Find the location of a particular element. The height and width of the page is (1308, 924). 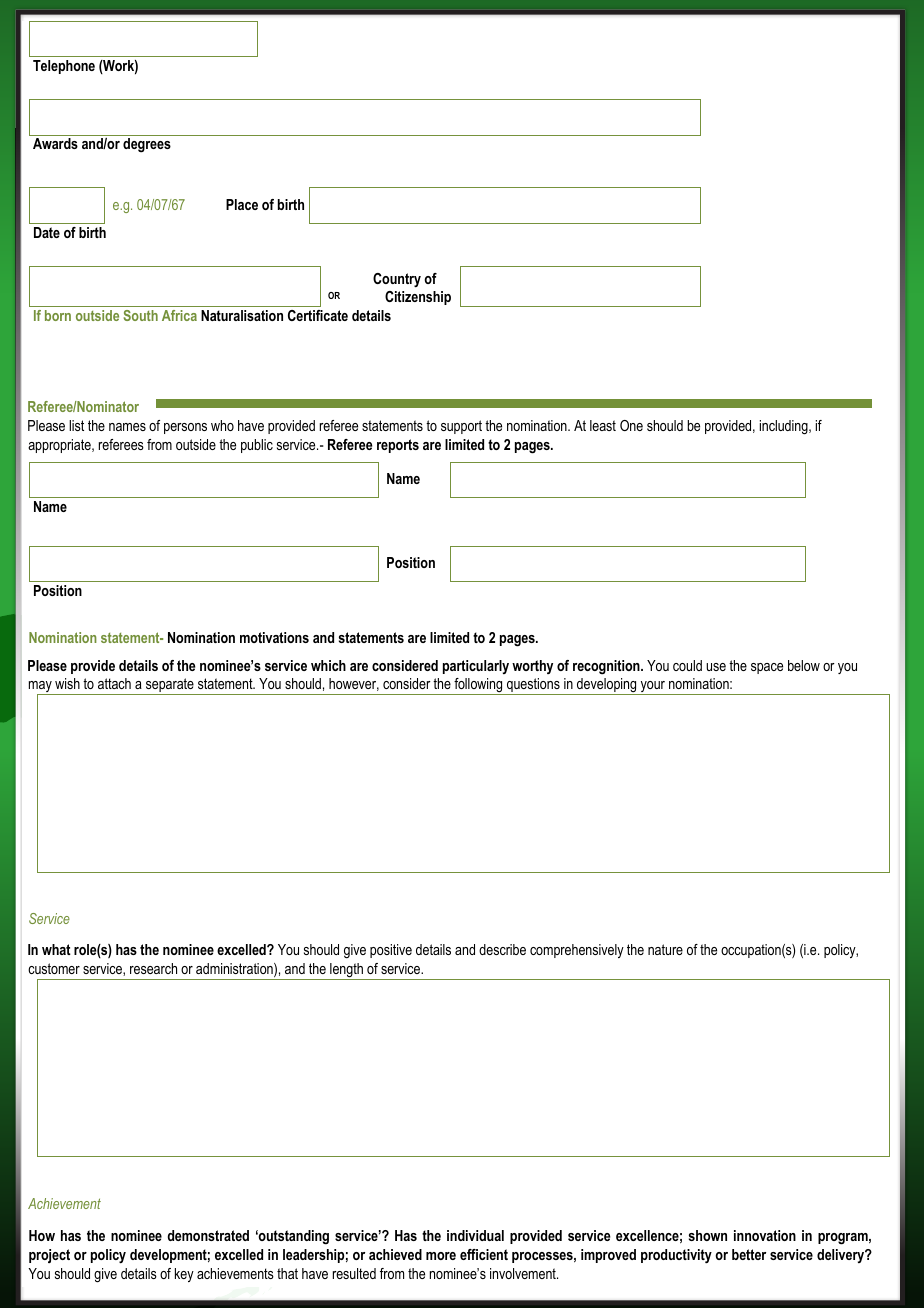

positive is located at coordinates (391, 951).
